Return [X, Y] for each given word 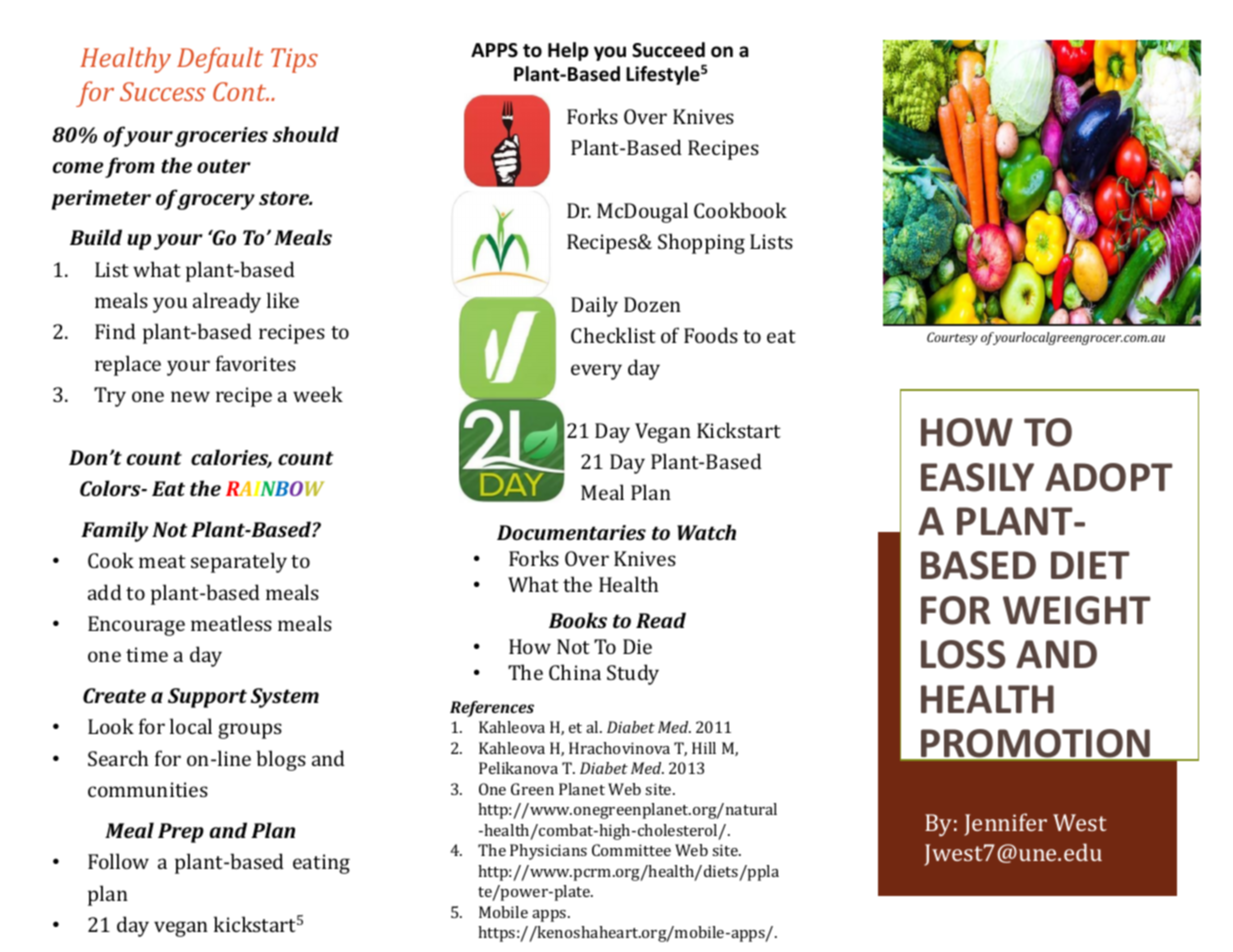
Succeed [668, 50]
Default [220, 60]
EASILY [977, 477]
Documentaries [571, 532]
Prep [181, 833]
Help [568, 51]
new [190, 396]
